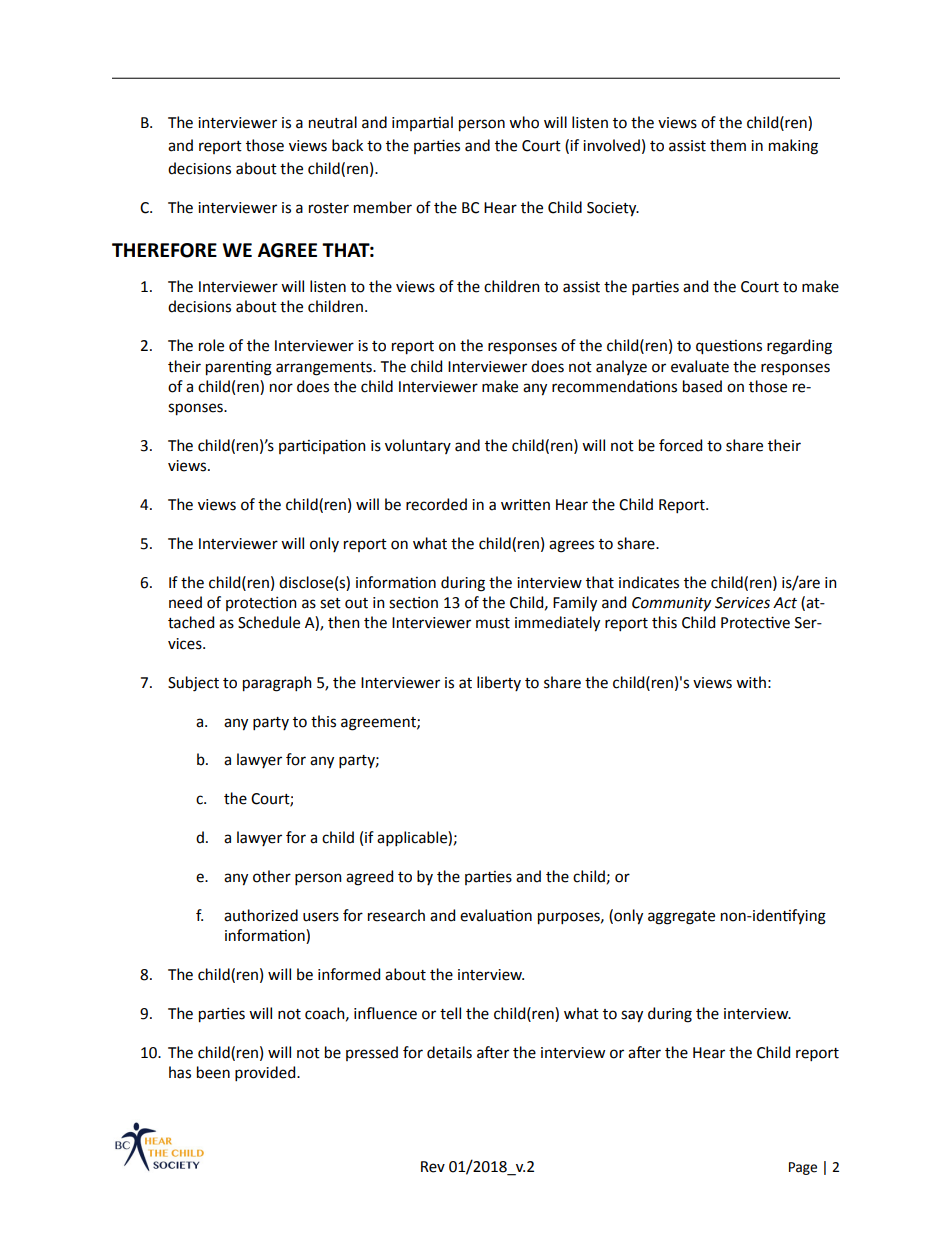 This screenshot has height=1233, width=952. Describe the element at coordinates (418, 446) in the screenshot. I see `voluntary` at that location.
